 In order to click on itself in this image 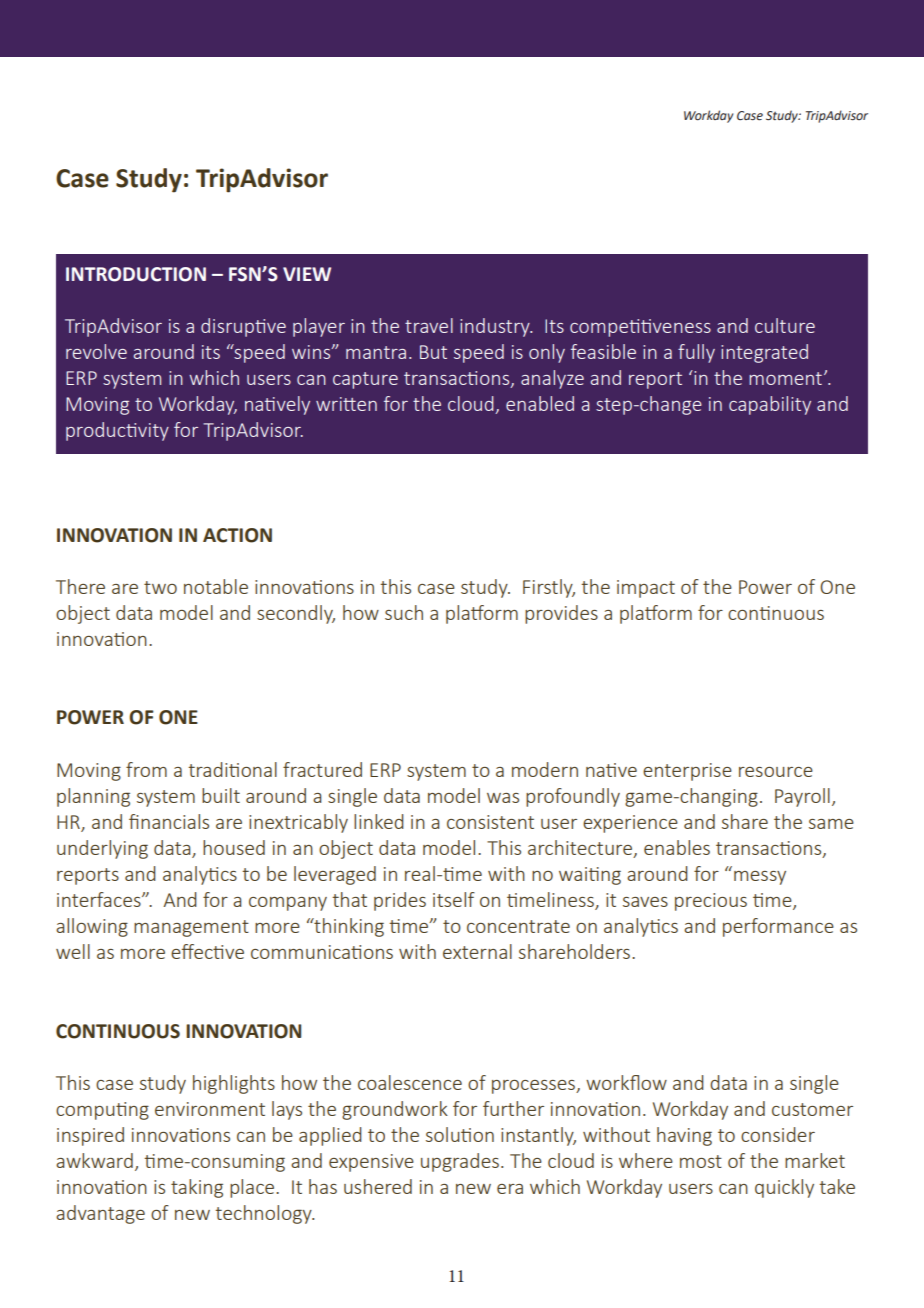, I will do `click(454, 899)`.
